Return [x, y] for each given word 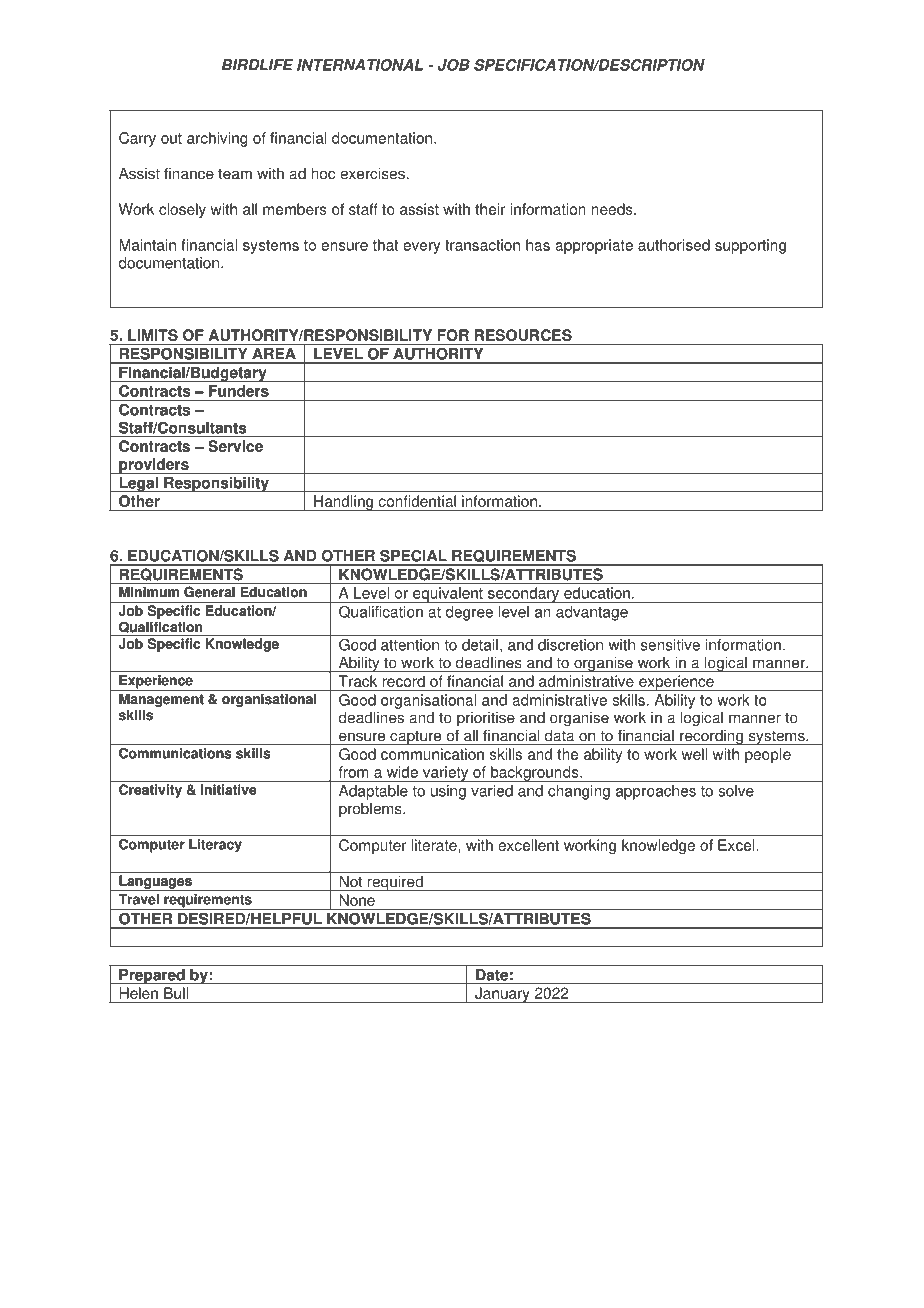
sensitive [670, 645]
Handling [343, 503]
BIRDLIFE [257, 64]
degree [469, 613]
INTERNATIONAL [360, 65]
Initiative [228, 789]
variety [446, 774]
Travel [138, 899]
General [209, 592]
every [421, 248]
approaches [656, 792]
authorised [674, 245]
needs [613, 209]
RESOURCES [523, 335]
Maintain [147, 245]
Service [236, 446]
